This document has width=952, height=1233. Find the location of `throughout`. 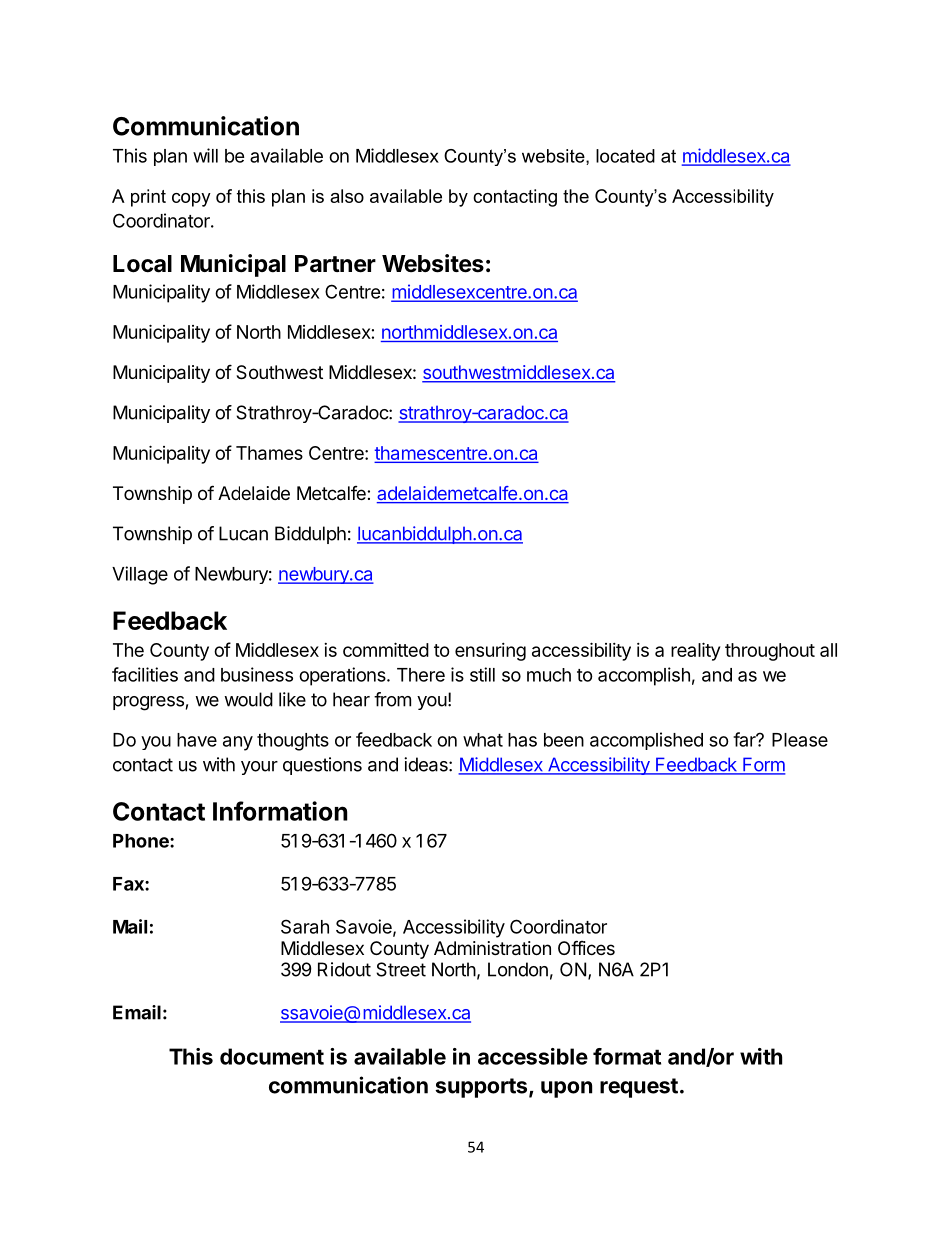

throughout is located at coordinates (770, 652).
